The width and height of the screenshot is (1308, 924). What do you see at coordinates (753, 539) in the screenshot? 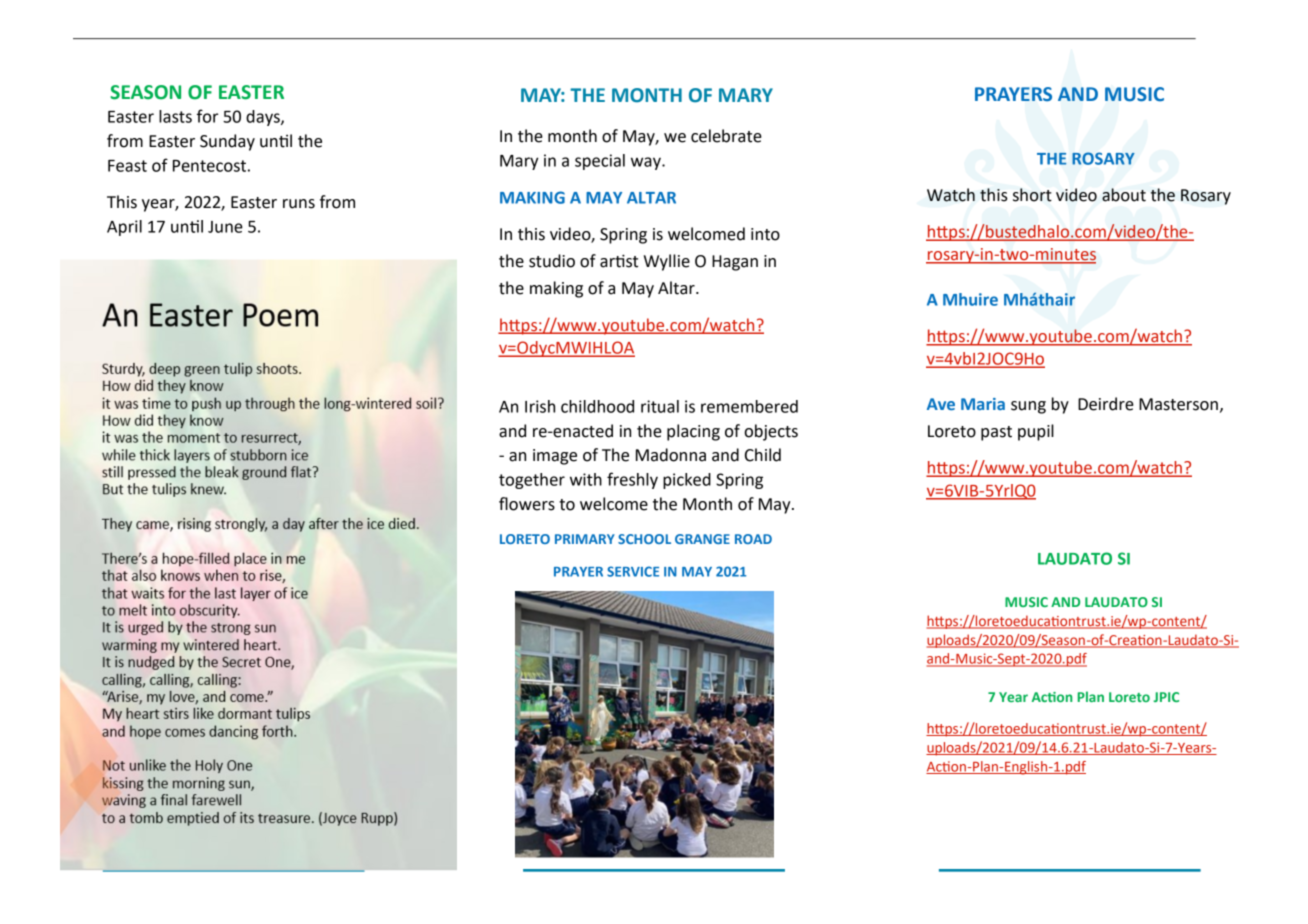
I see `ROAD` at bounding box center [753, 539].
